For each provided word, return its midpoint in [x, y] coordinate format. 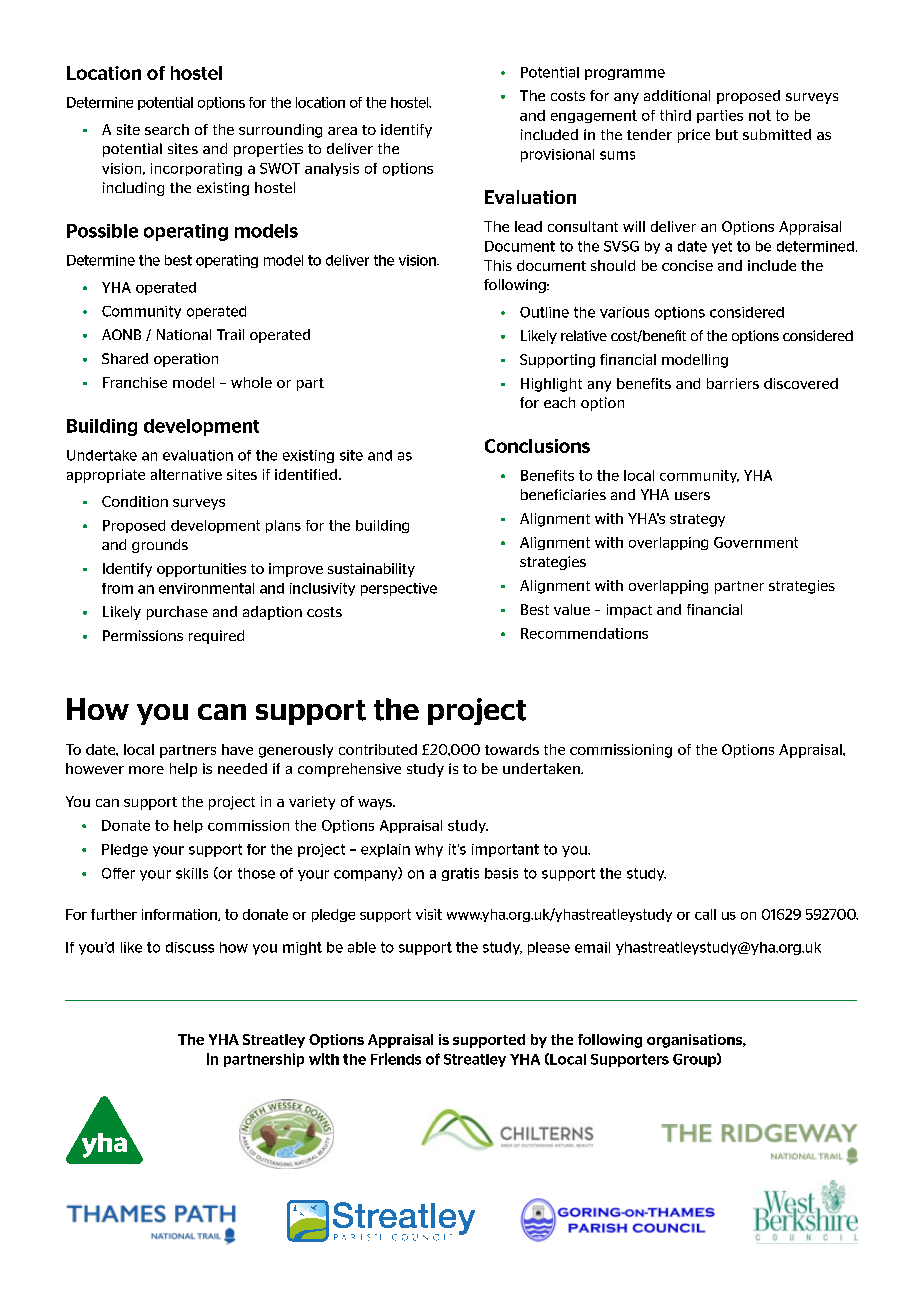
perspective [399, 589]
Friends [396, 1059]
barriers [733, 383]
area [342, 131]
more [146, 770]
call [705, 914]
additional [677, 95]
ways [376, 804]
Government [756, 542]
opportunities [201, 570]
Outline [544, 312]
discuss [190, 947]
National [184, 334]
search [167, 129]
